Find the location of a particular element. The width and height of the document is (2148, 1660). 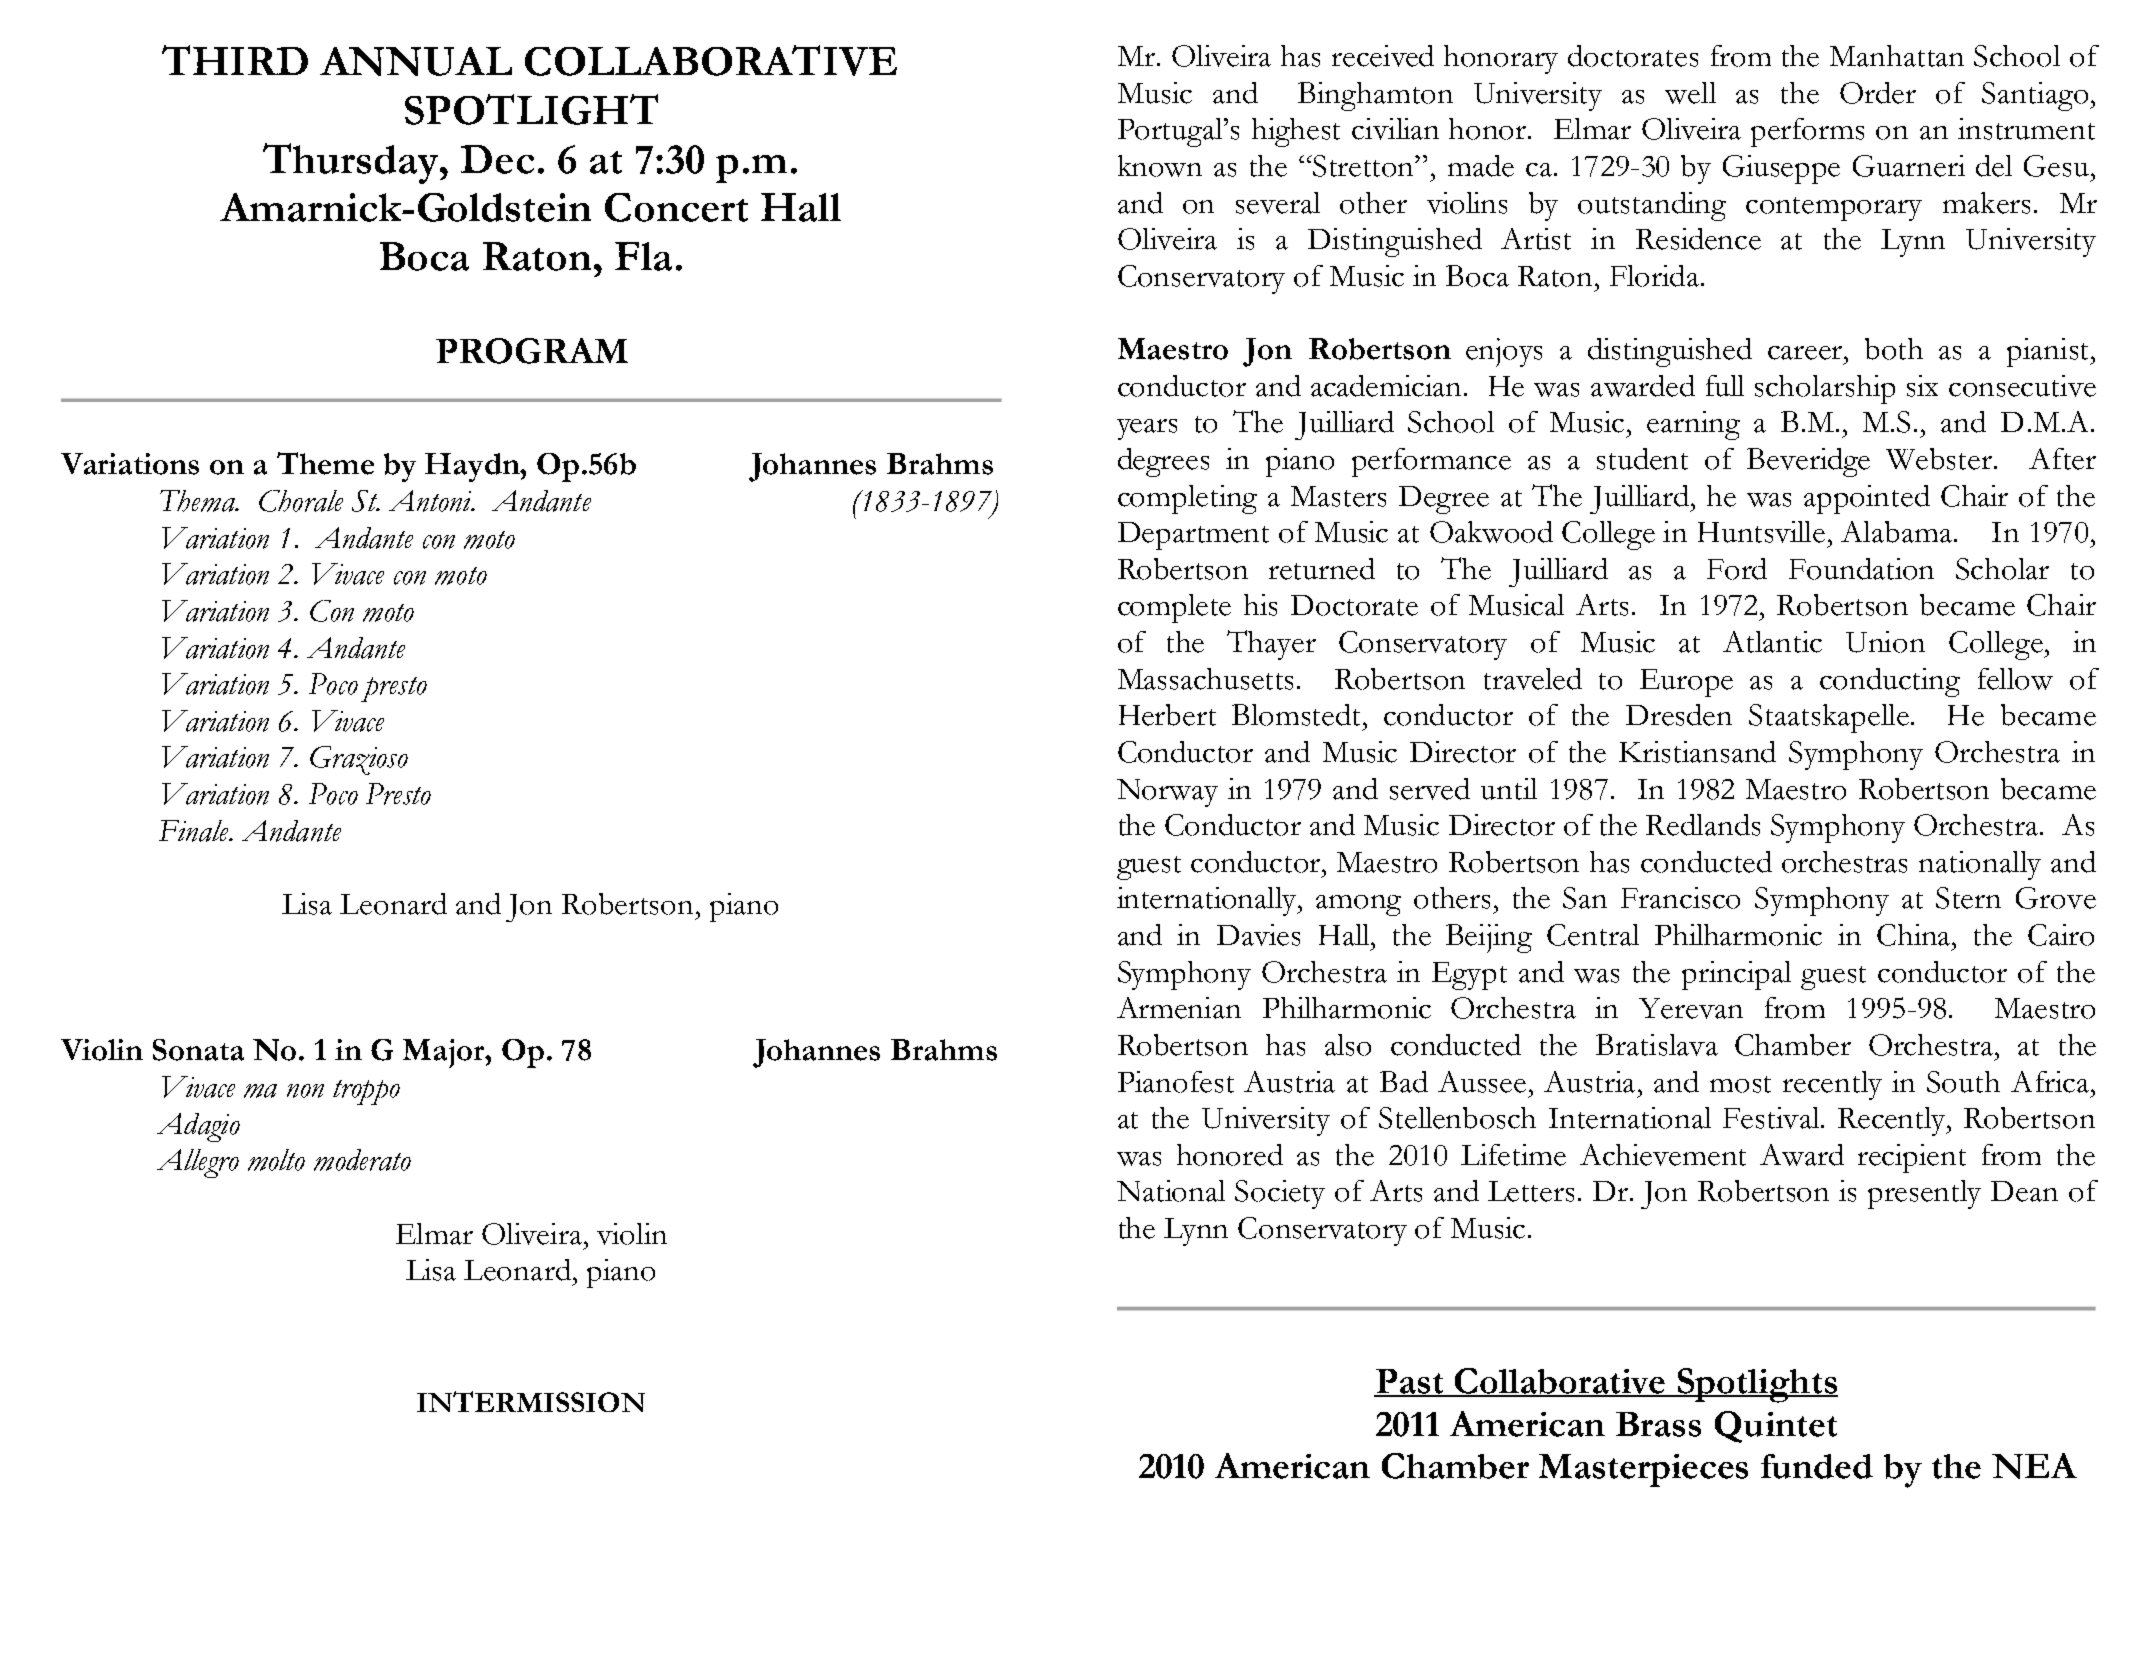

Dresden is located at coordinates (1679, 715).
